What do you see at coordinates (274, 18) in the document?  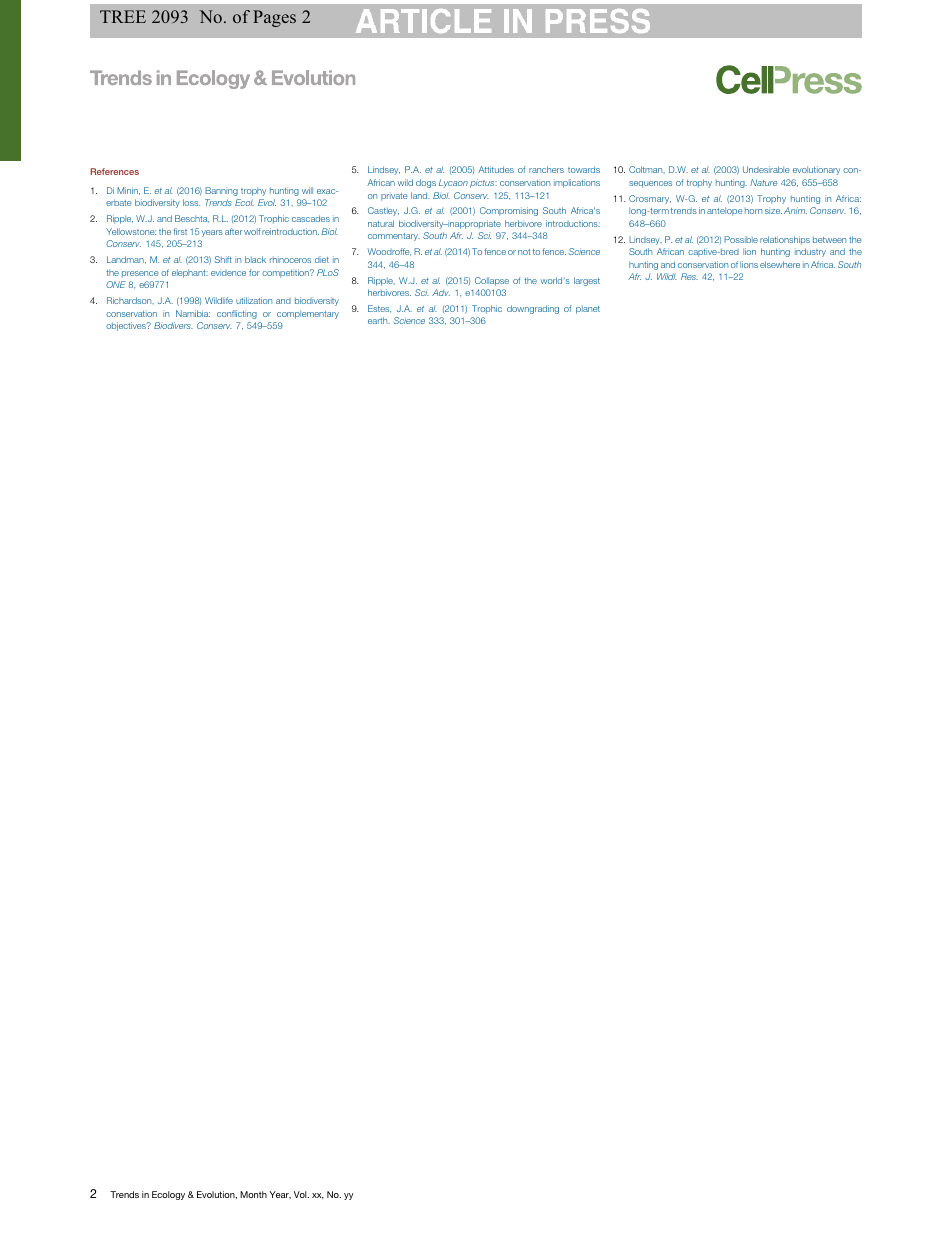 I see `Pages` at bounding box center [274, 18].
